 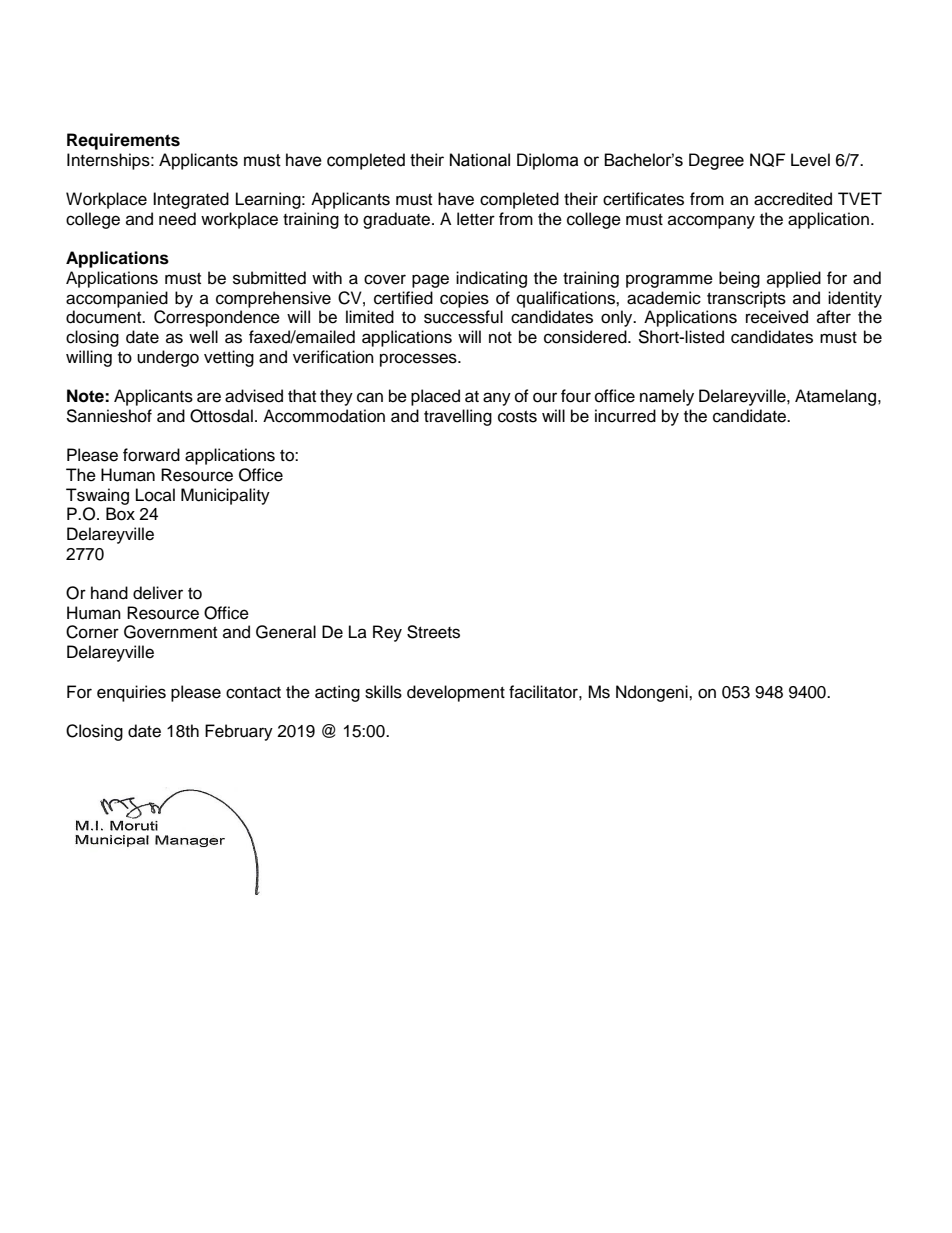 What do you see at coordinates (203, 337) in the screenshot?
I see `well` at bounding box center [203, 337].
